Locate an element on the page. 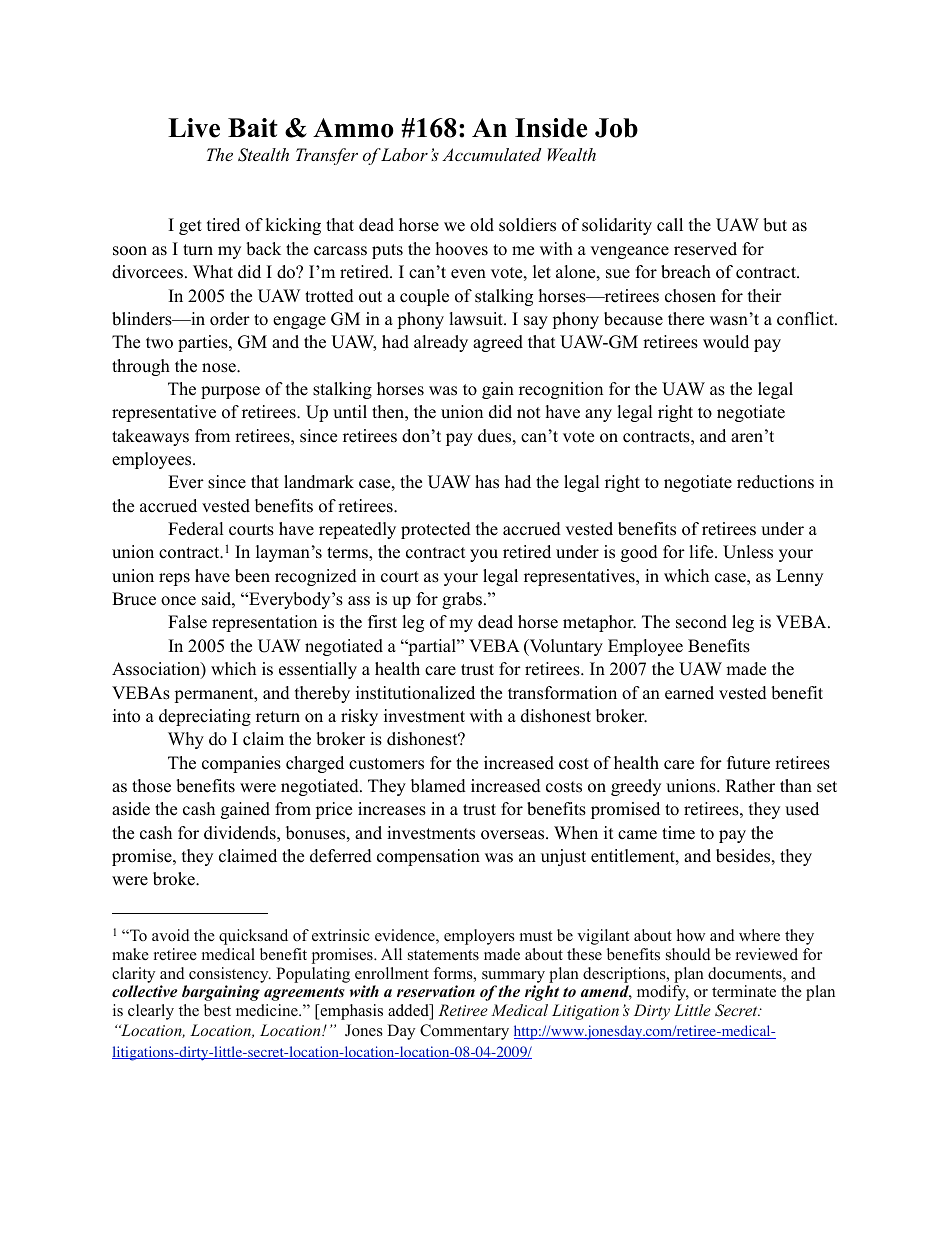  but is located at coordinates (775, 225).
